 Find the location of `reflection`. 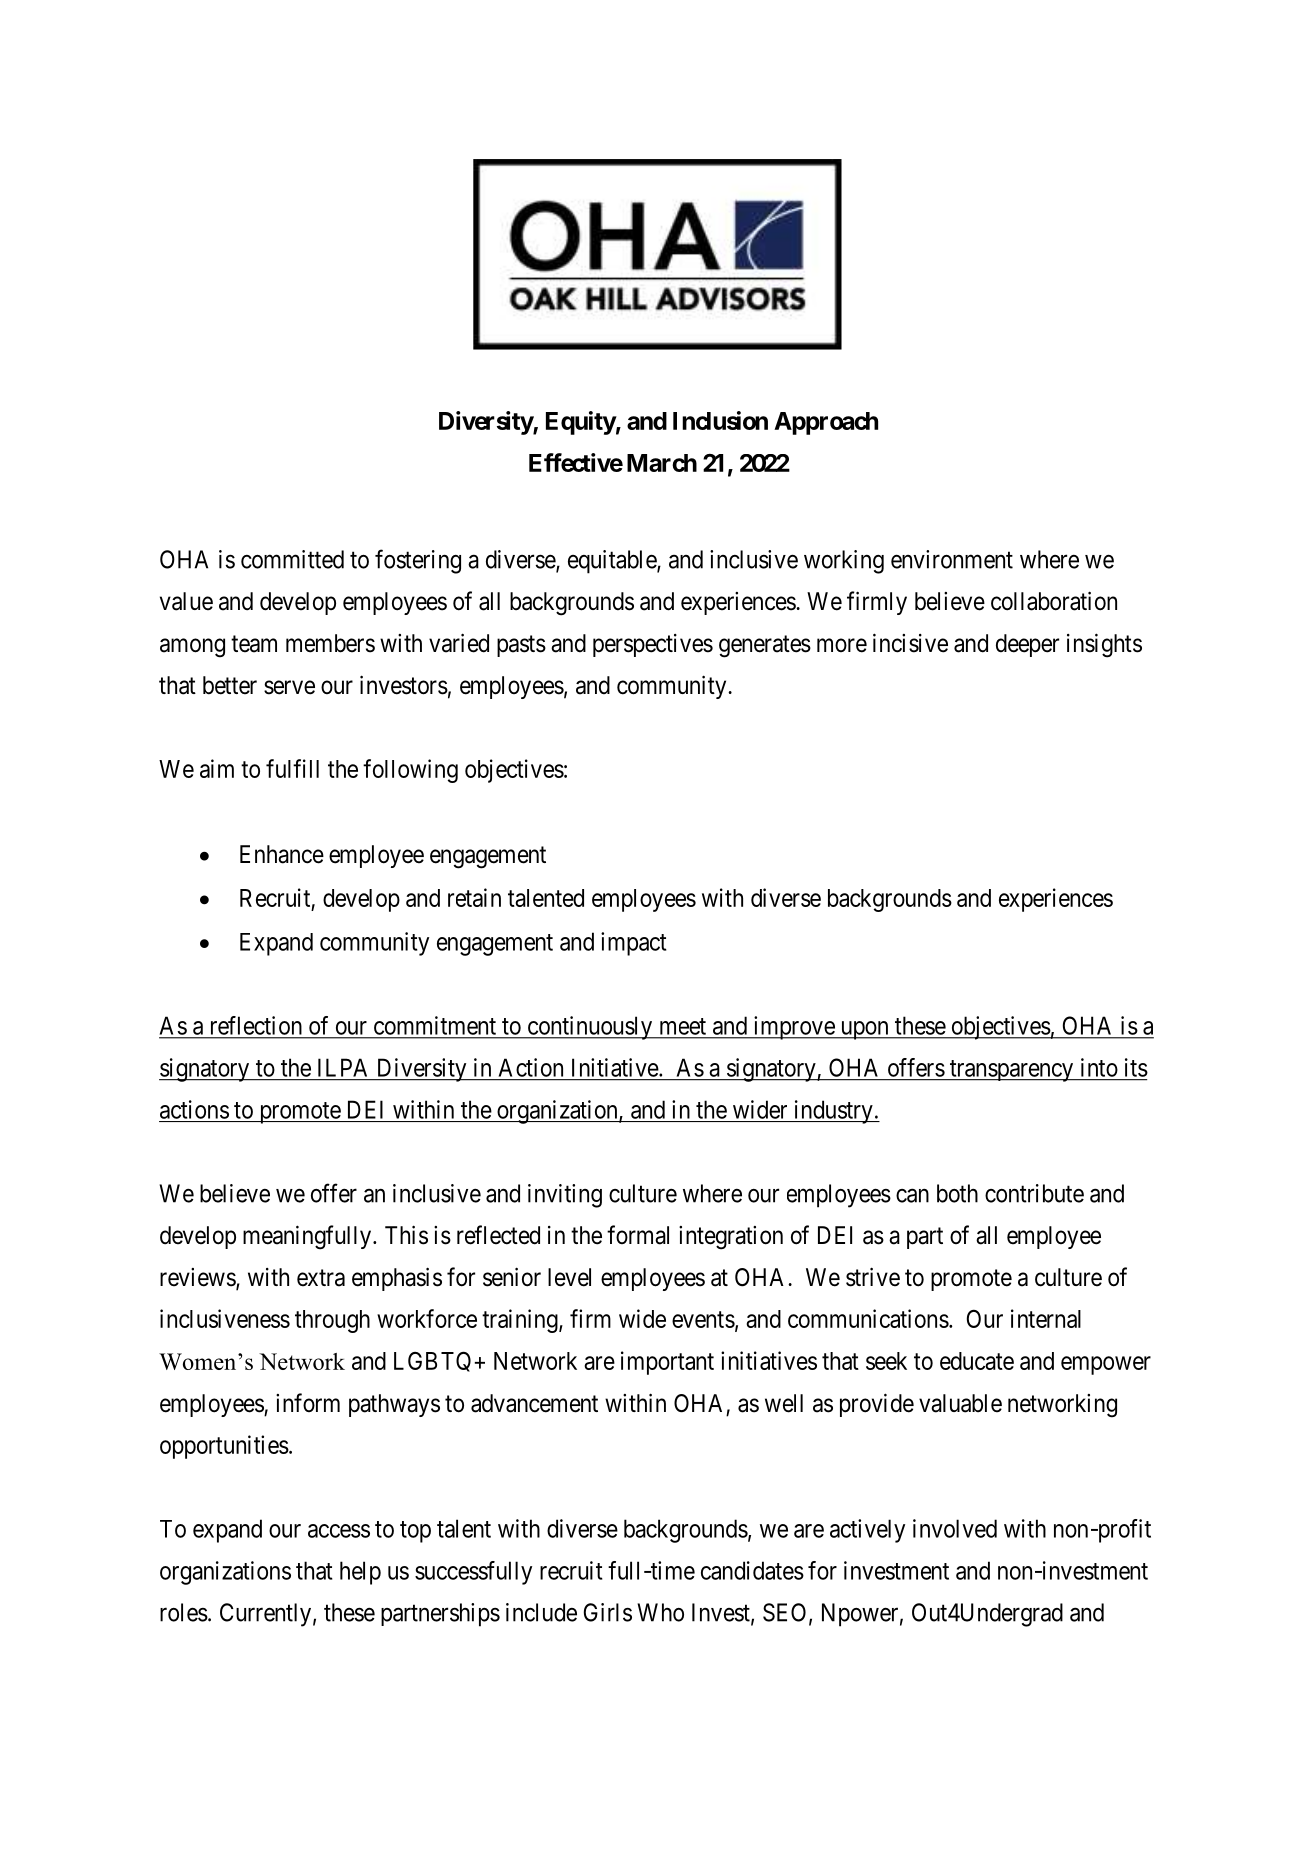

reflection is located at coordinates (256, 1025).
